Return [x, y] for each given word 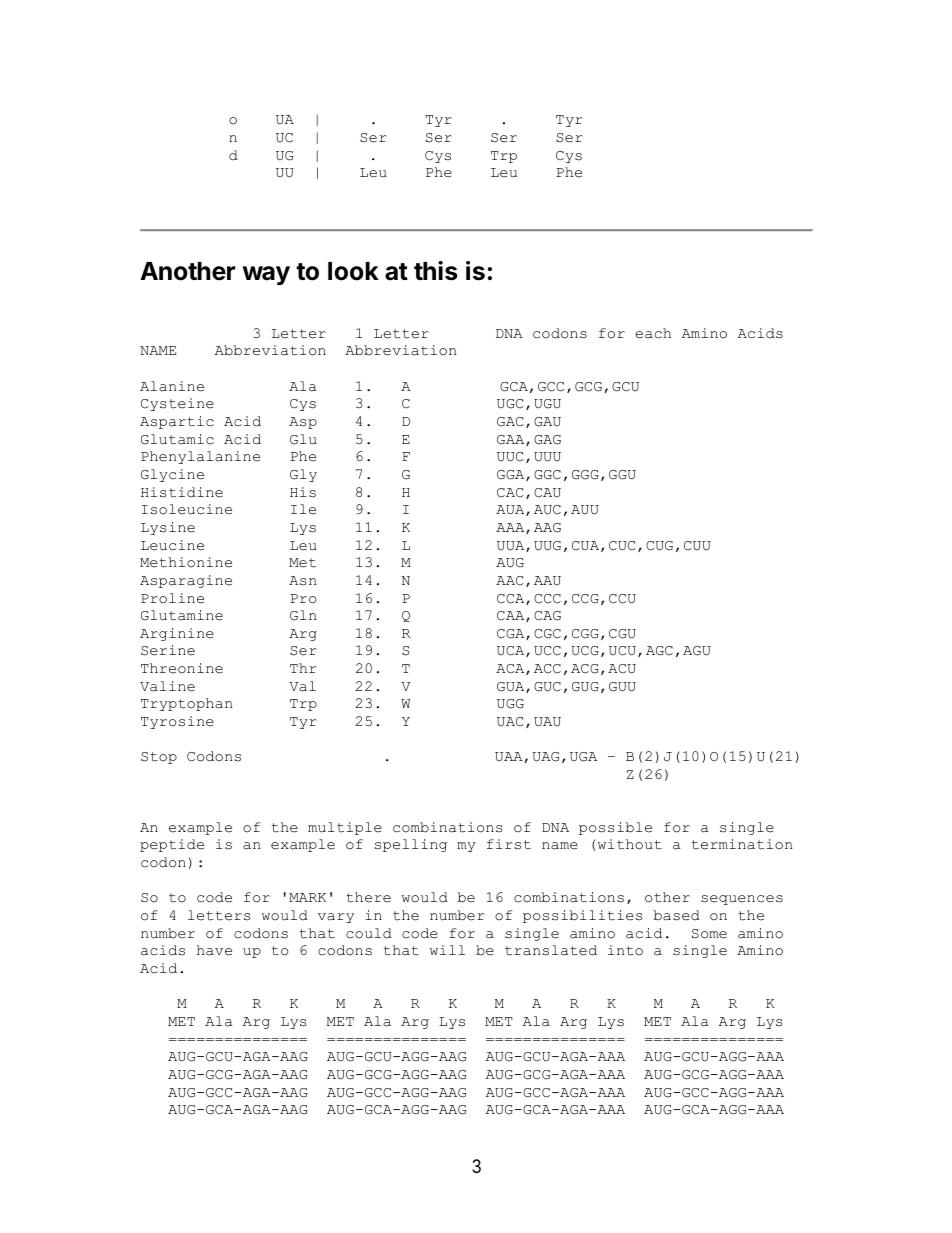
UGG [510, 704]
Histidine [182, 492]
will [447, 950]
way [266, 275]
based [677, 915]
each [653, 333]
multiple [345, 828]
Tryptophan [187, 704]
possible [615, 828]
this [436, 271]
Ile [303, 509]
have [214, 950]
